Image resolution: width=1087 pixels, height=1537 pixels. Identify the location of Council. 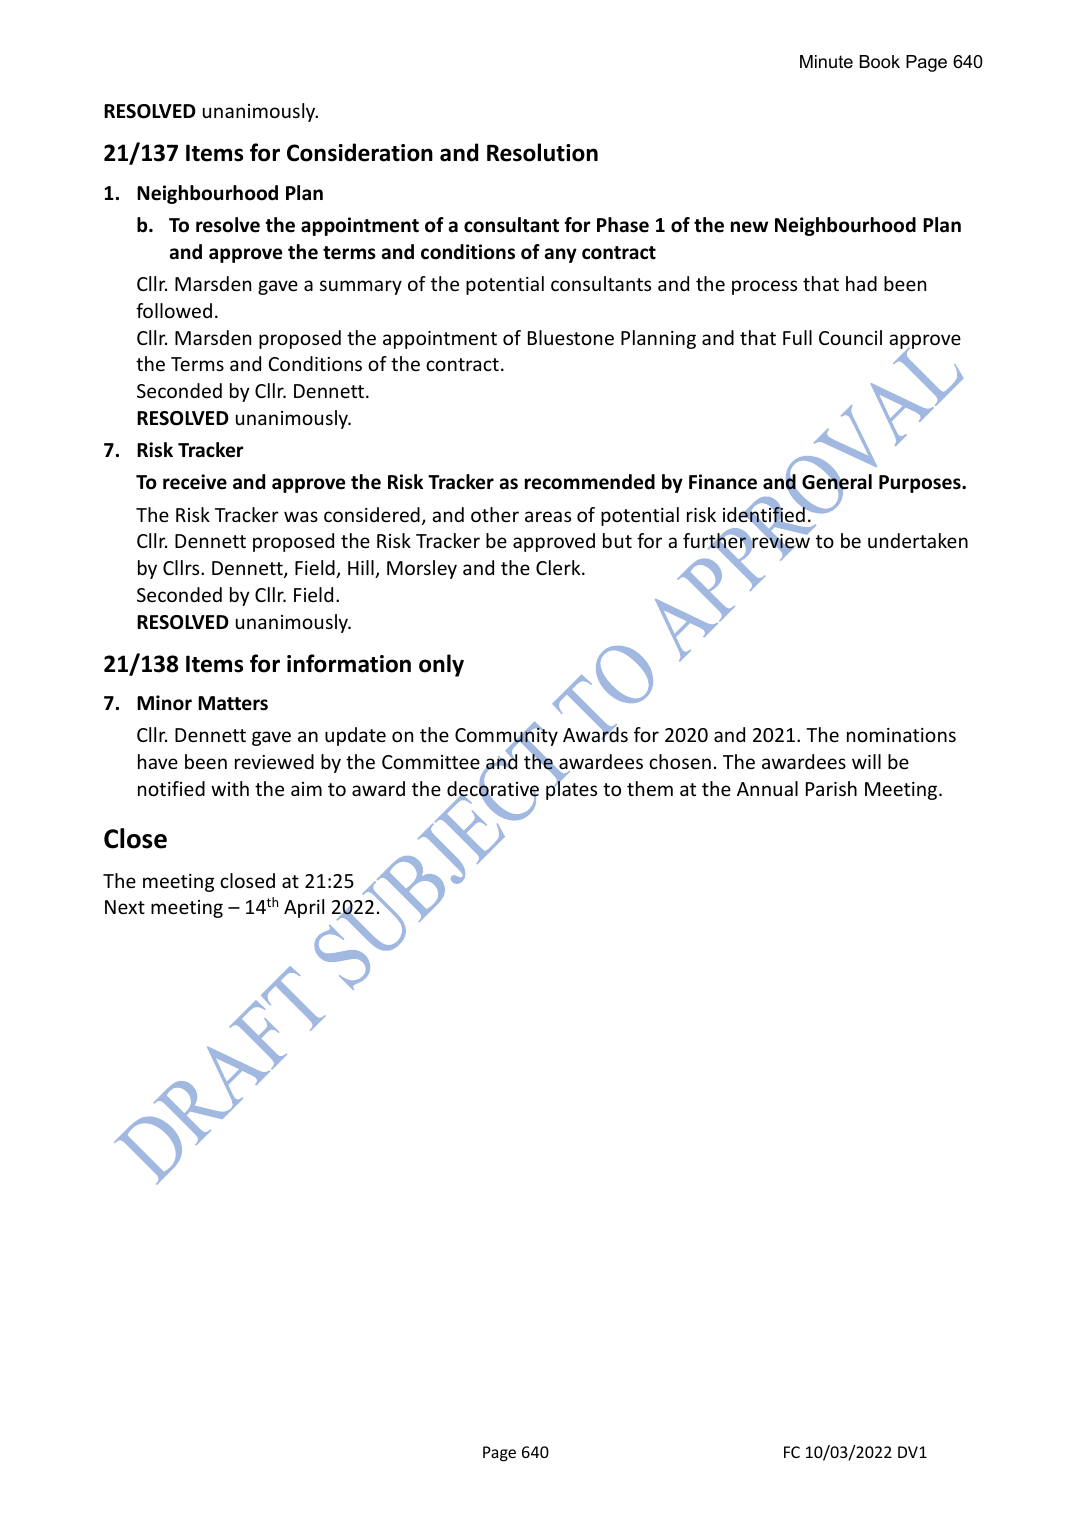
(850, 337).
